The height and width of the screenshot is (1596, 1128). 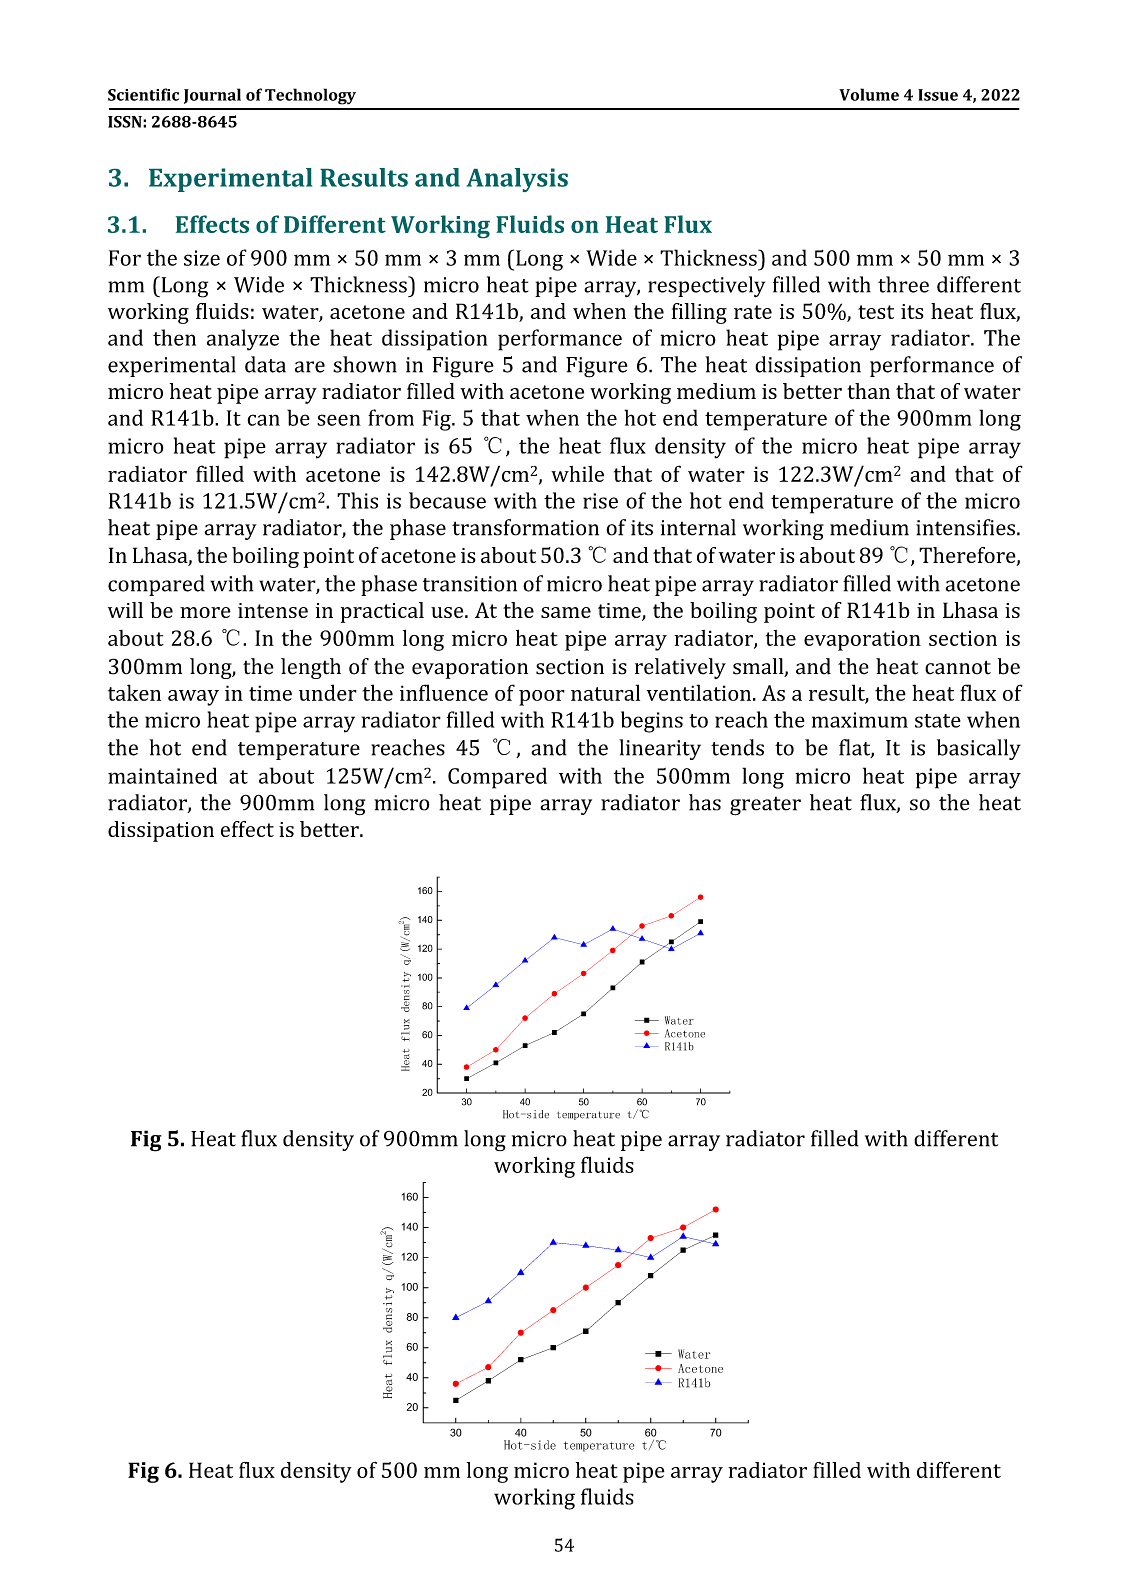 What do you see at coordinates (202, 258) in the screenshot?
I see `size` at bounding box center [202, 258].
